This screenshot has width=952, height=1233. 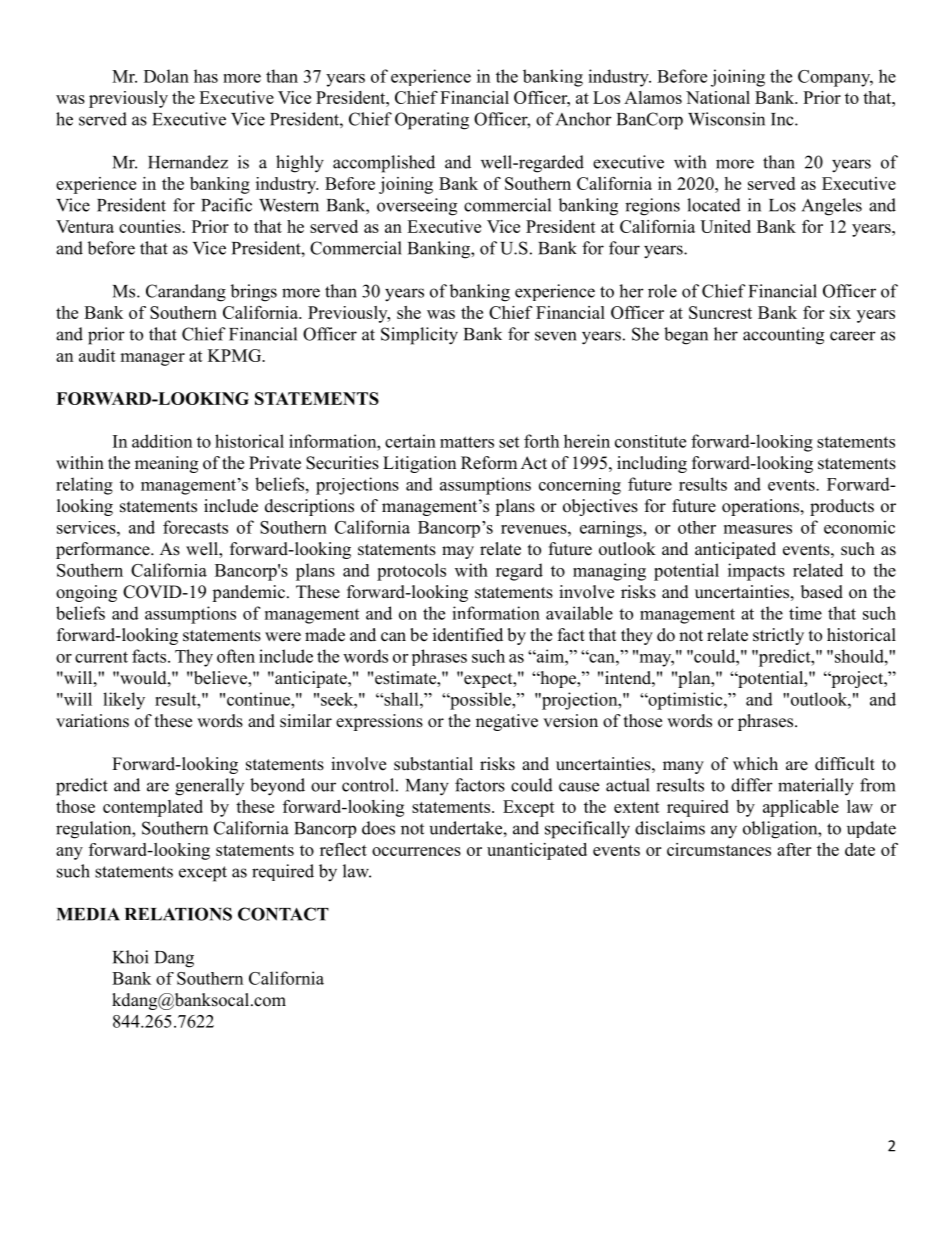 I want to click on which, so click(x=755, y=764).
